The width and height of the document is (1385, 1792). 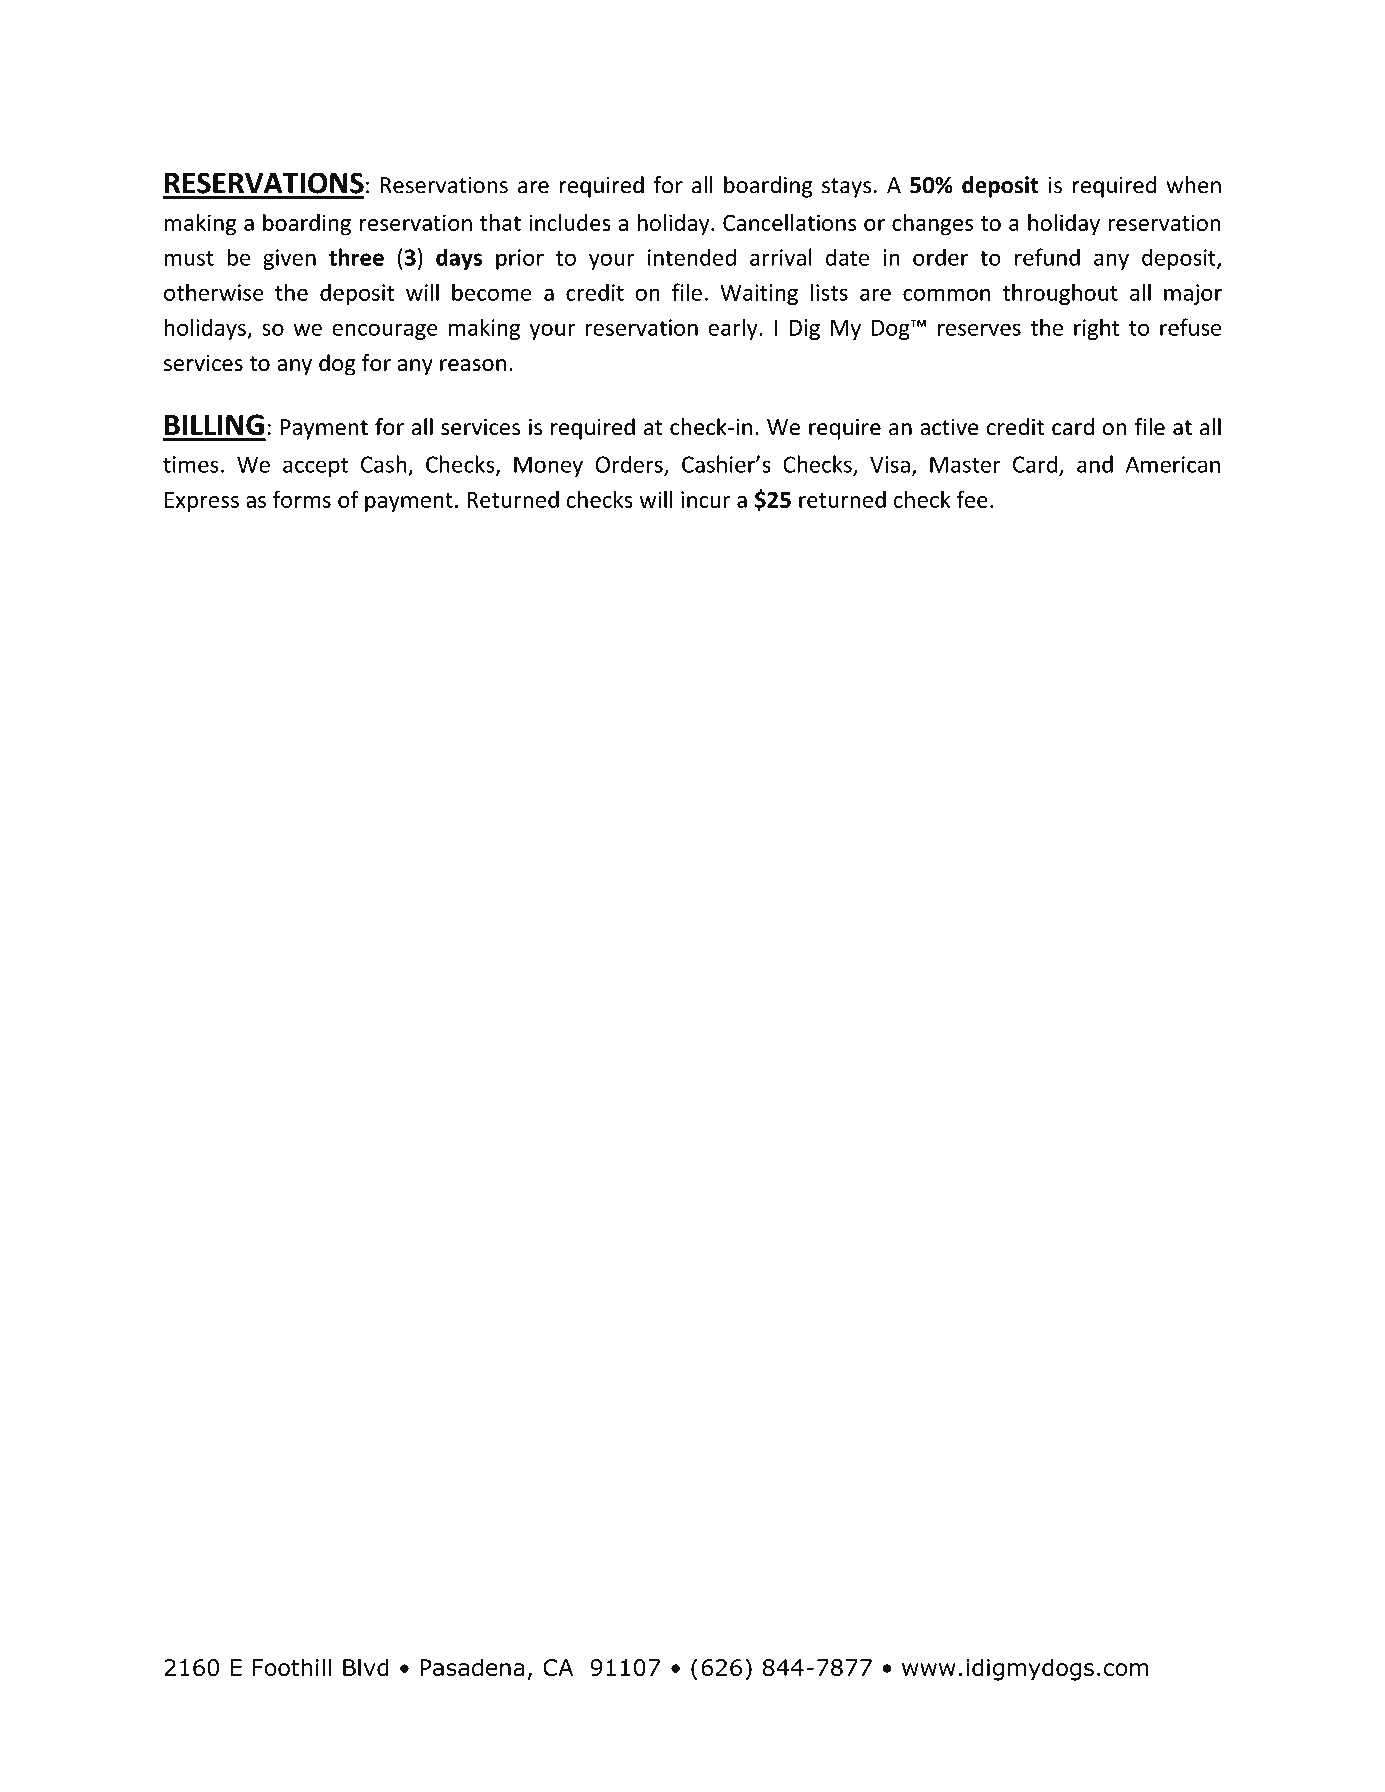 What do you see at coordinates (472, 1667) in the document?
I see `Pasadena` at bounding box center [472, 1667].
